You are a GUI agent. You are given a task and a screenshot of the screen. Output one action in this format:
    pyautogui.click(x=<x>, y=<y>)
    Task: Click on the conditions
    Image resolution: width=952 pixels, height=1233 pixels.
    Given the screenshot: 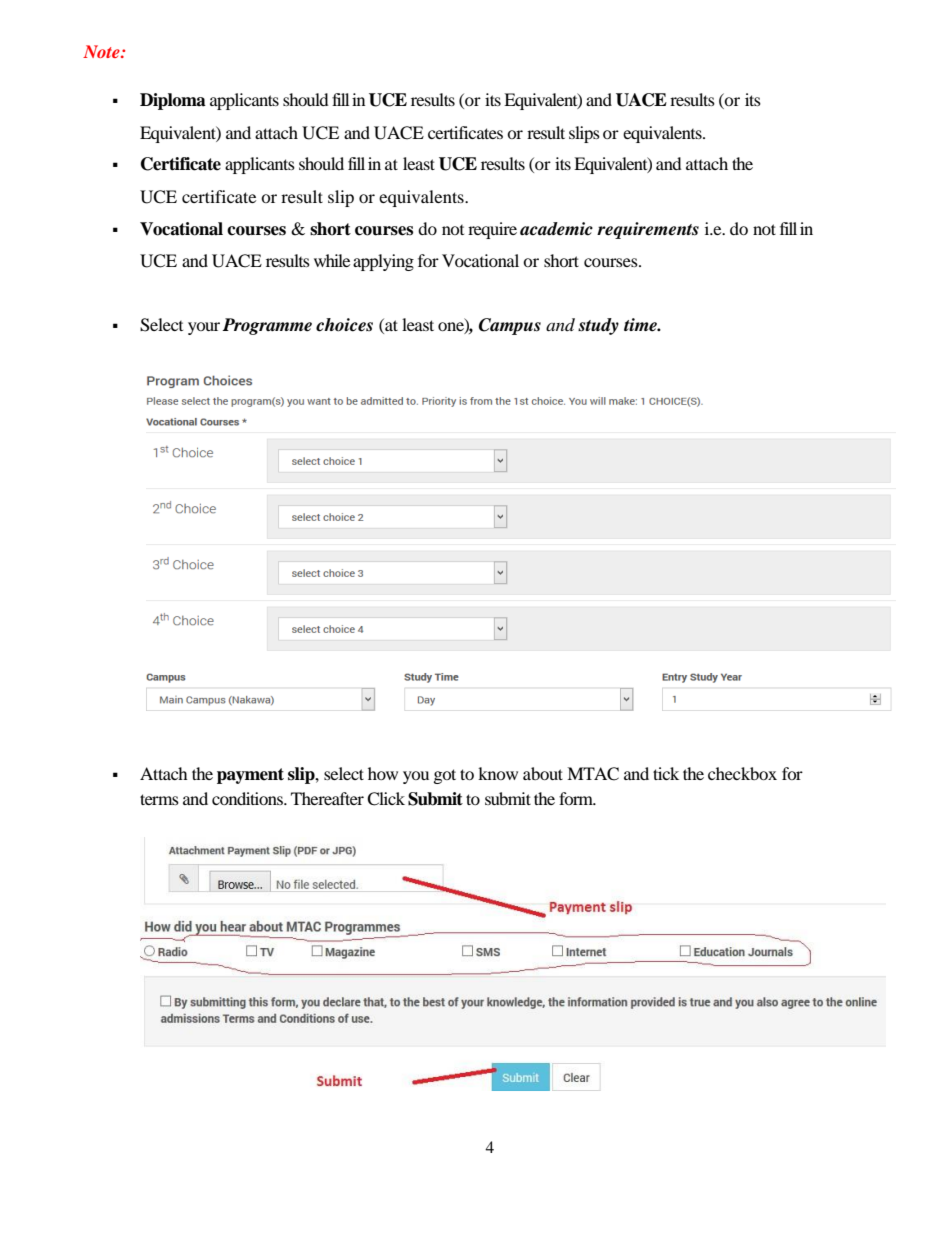 What is the action you would take?
    pyautogui.click(x=248, y=798)
